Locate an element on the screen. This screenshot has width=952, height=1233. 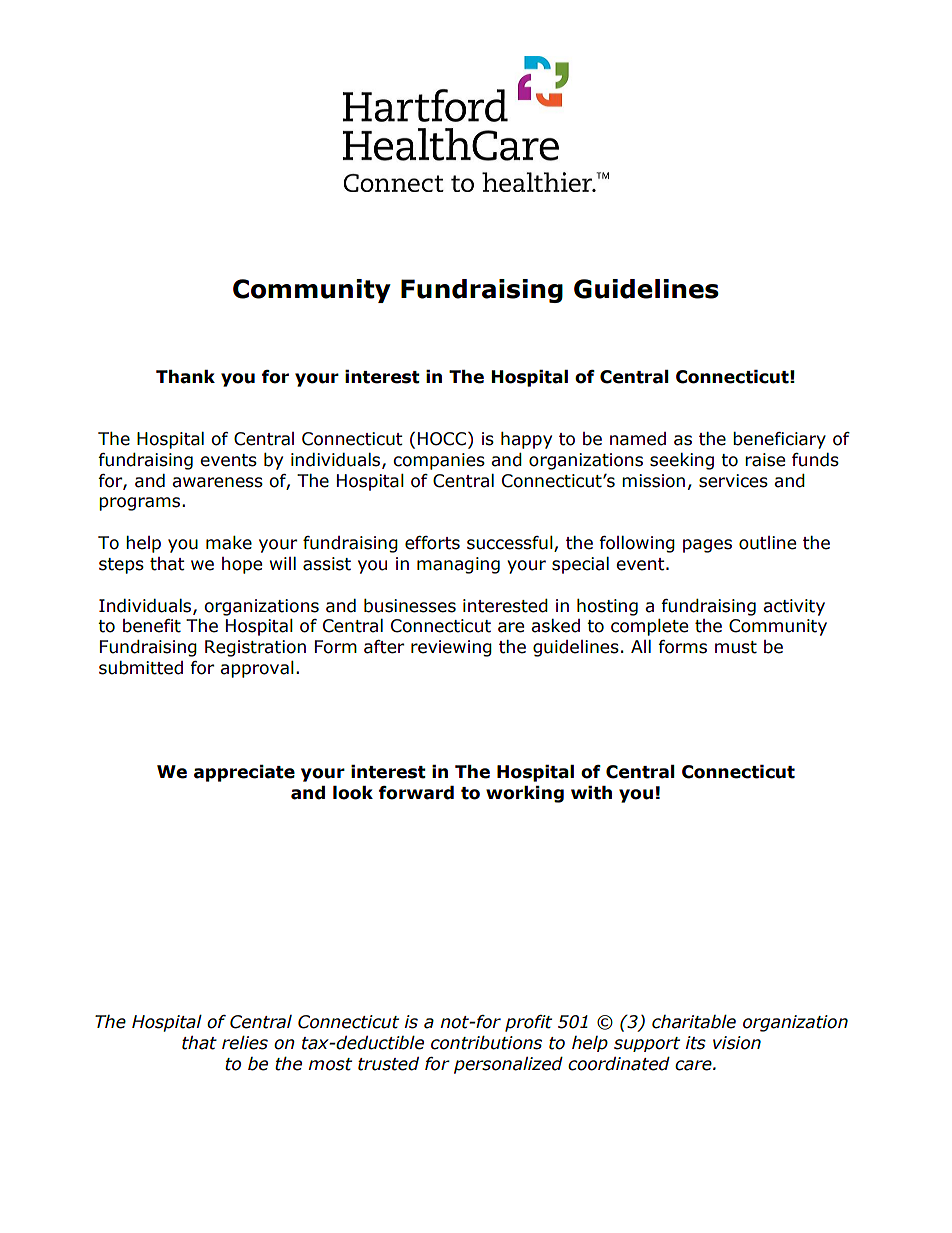
appreciate is located at coordinates (244, 773).
